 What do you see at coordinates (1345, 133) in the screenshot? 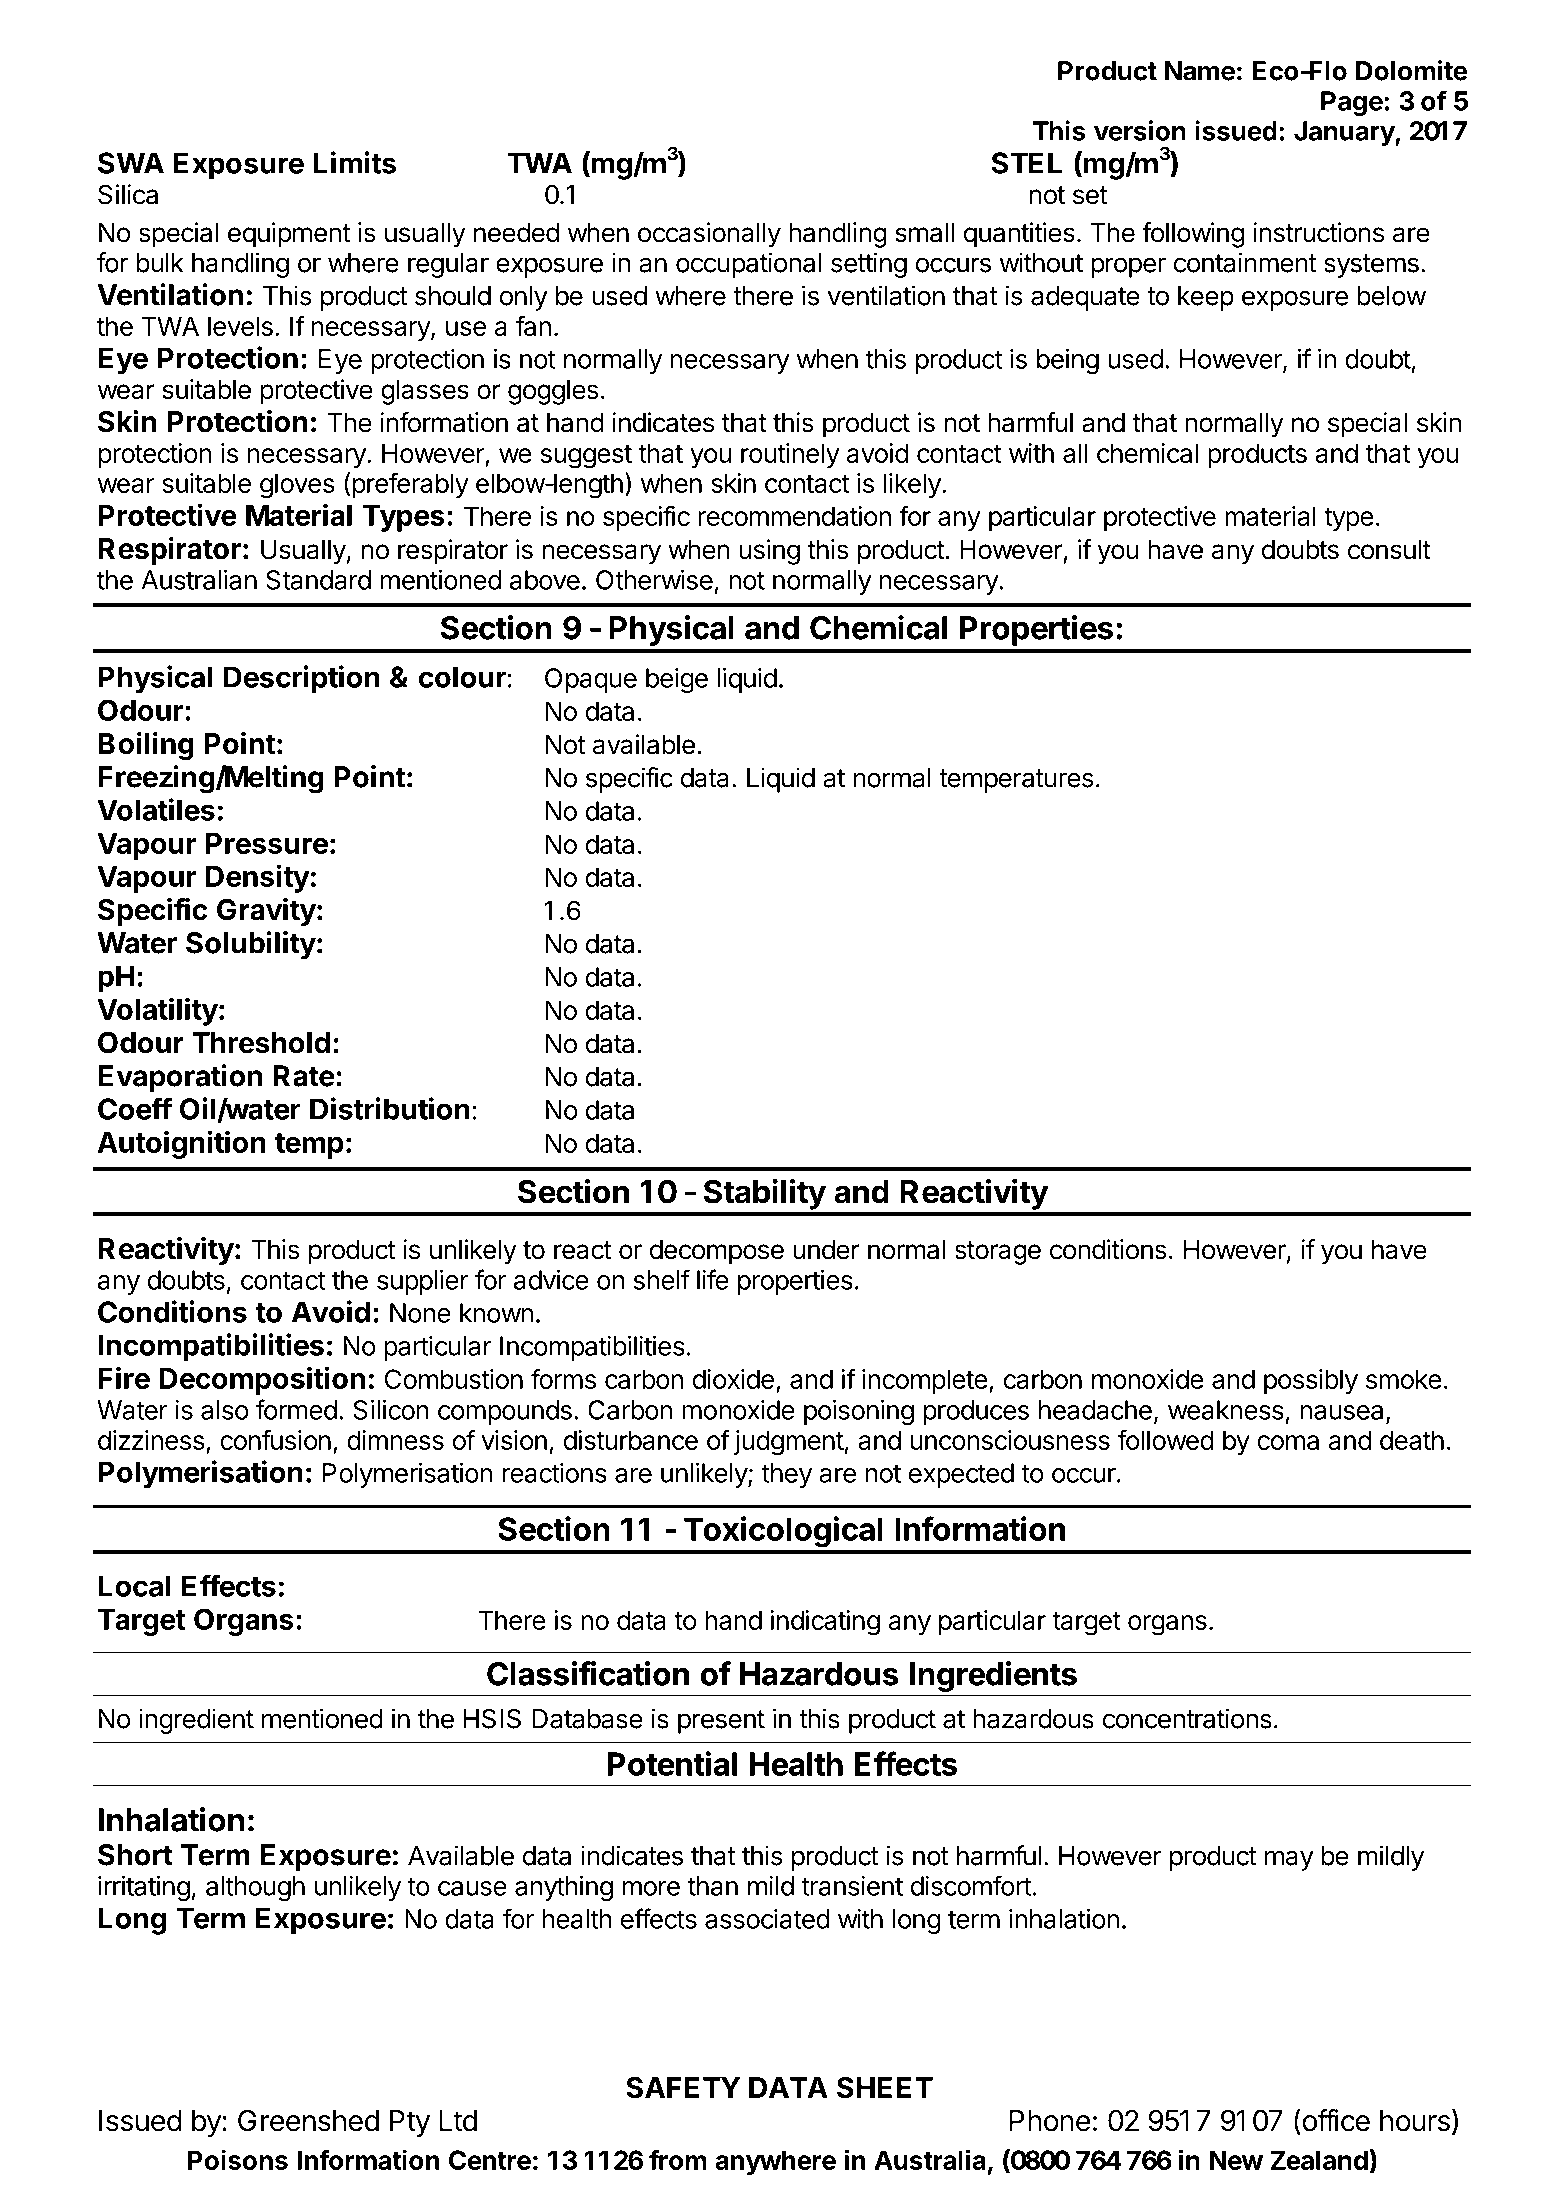
I see `January` at bounding box center [1345, 133].
